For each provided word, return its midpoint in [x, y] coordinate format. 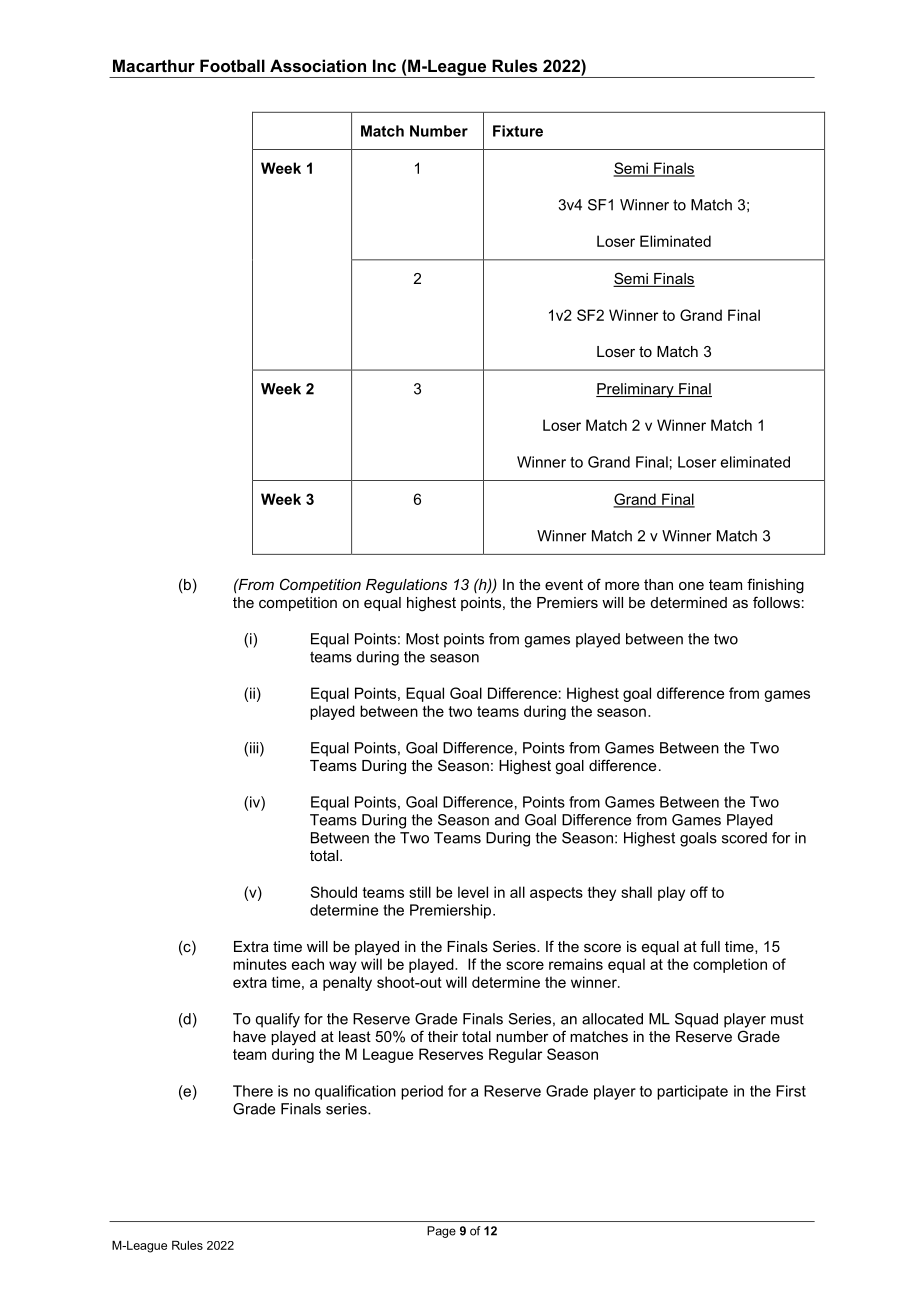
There [253, 1091]
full [710, 946]
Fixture [518, 131]
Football [232, 65]
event [564, 584]
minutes [260, 964]
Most [422, 639]
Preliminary [636, 390]
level [473, 892]
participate [692, 1092]
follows [776, 602]
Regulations [406, 586]
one [691, 586]
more [622, 586]
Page [441, 1232]
